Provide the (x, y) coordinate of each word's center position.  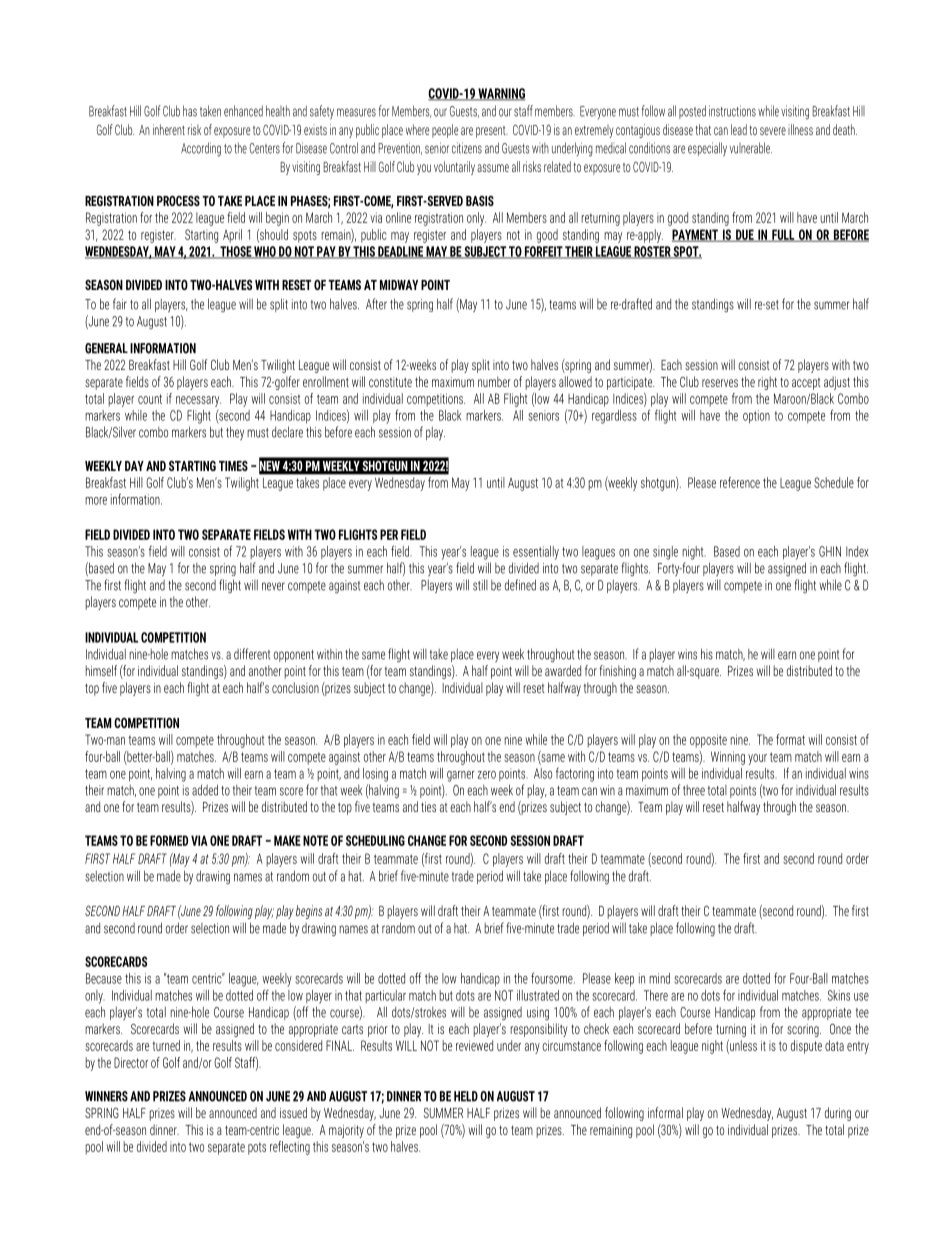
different (252, 654)
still (480, 585)
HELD (466, 1096)
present (492, 132)
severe (773, 131)
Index (857, 551)
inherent (169, 129)
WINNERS (106, 1096)
